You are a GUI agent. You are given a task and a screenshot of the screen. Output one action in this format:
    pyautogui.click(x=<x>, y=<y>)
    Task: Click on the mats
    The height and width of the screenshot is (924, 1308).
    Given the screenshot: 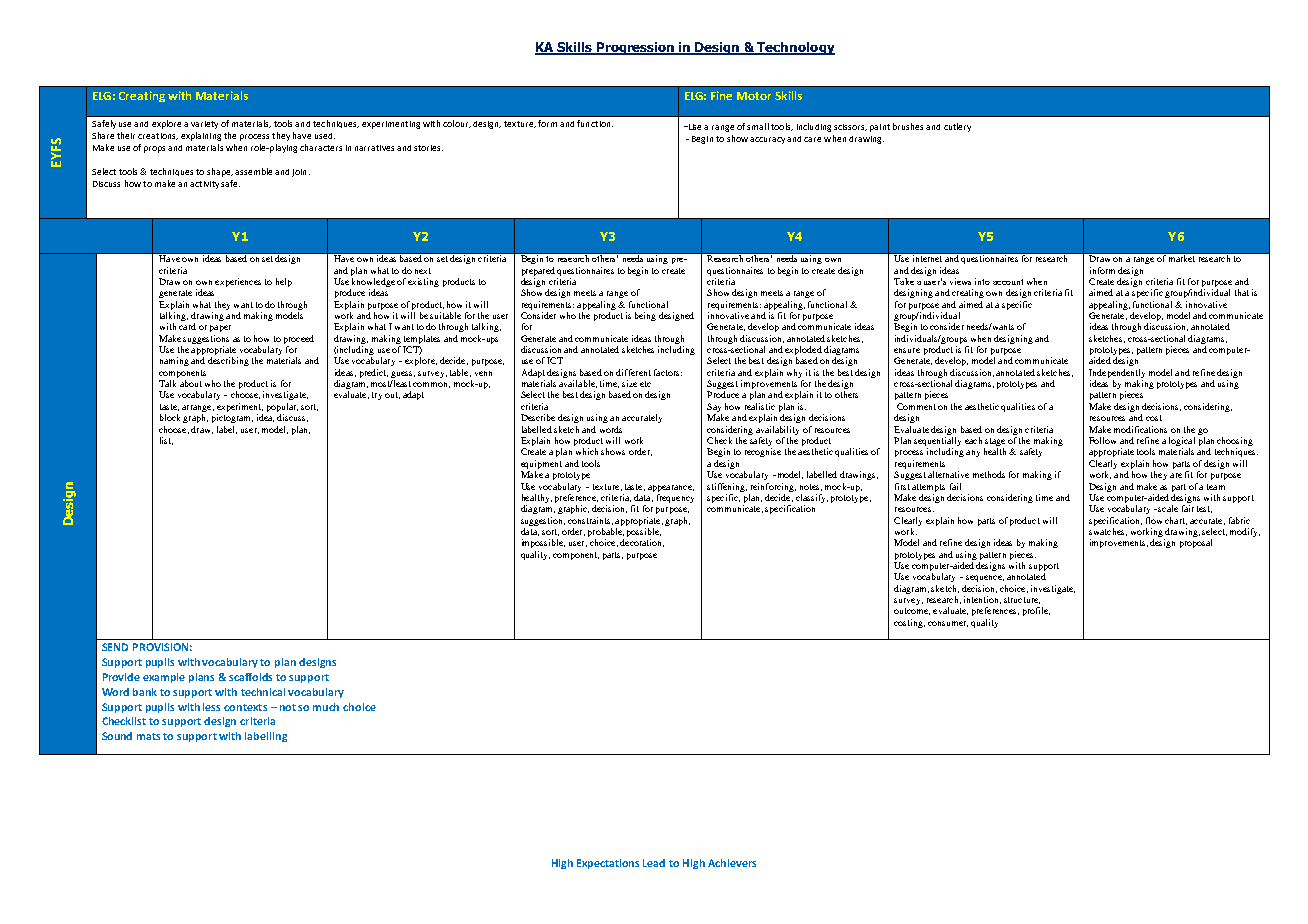 What is the action you would take?
    pyautogui.click(x=148, y=736)
